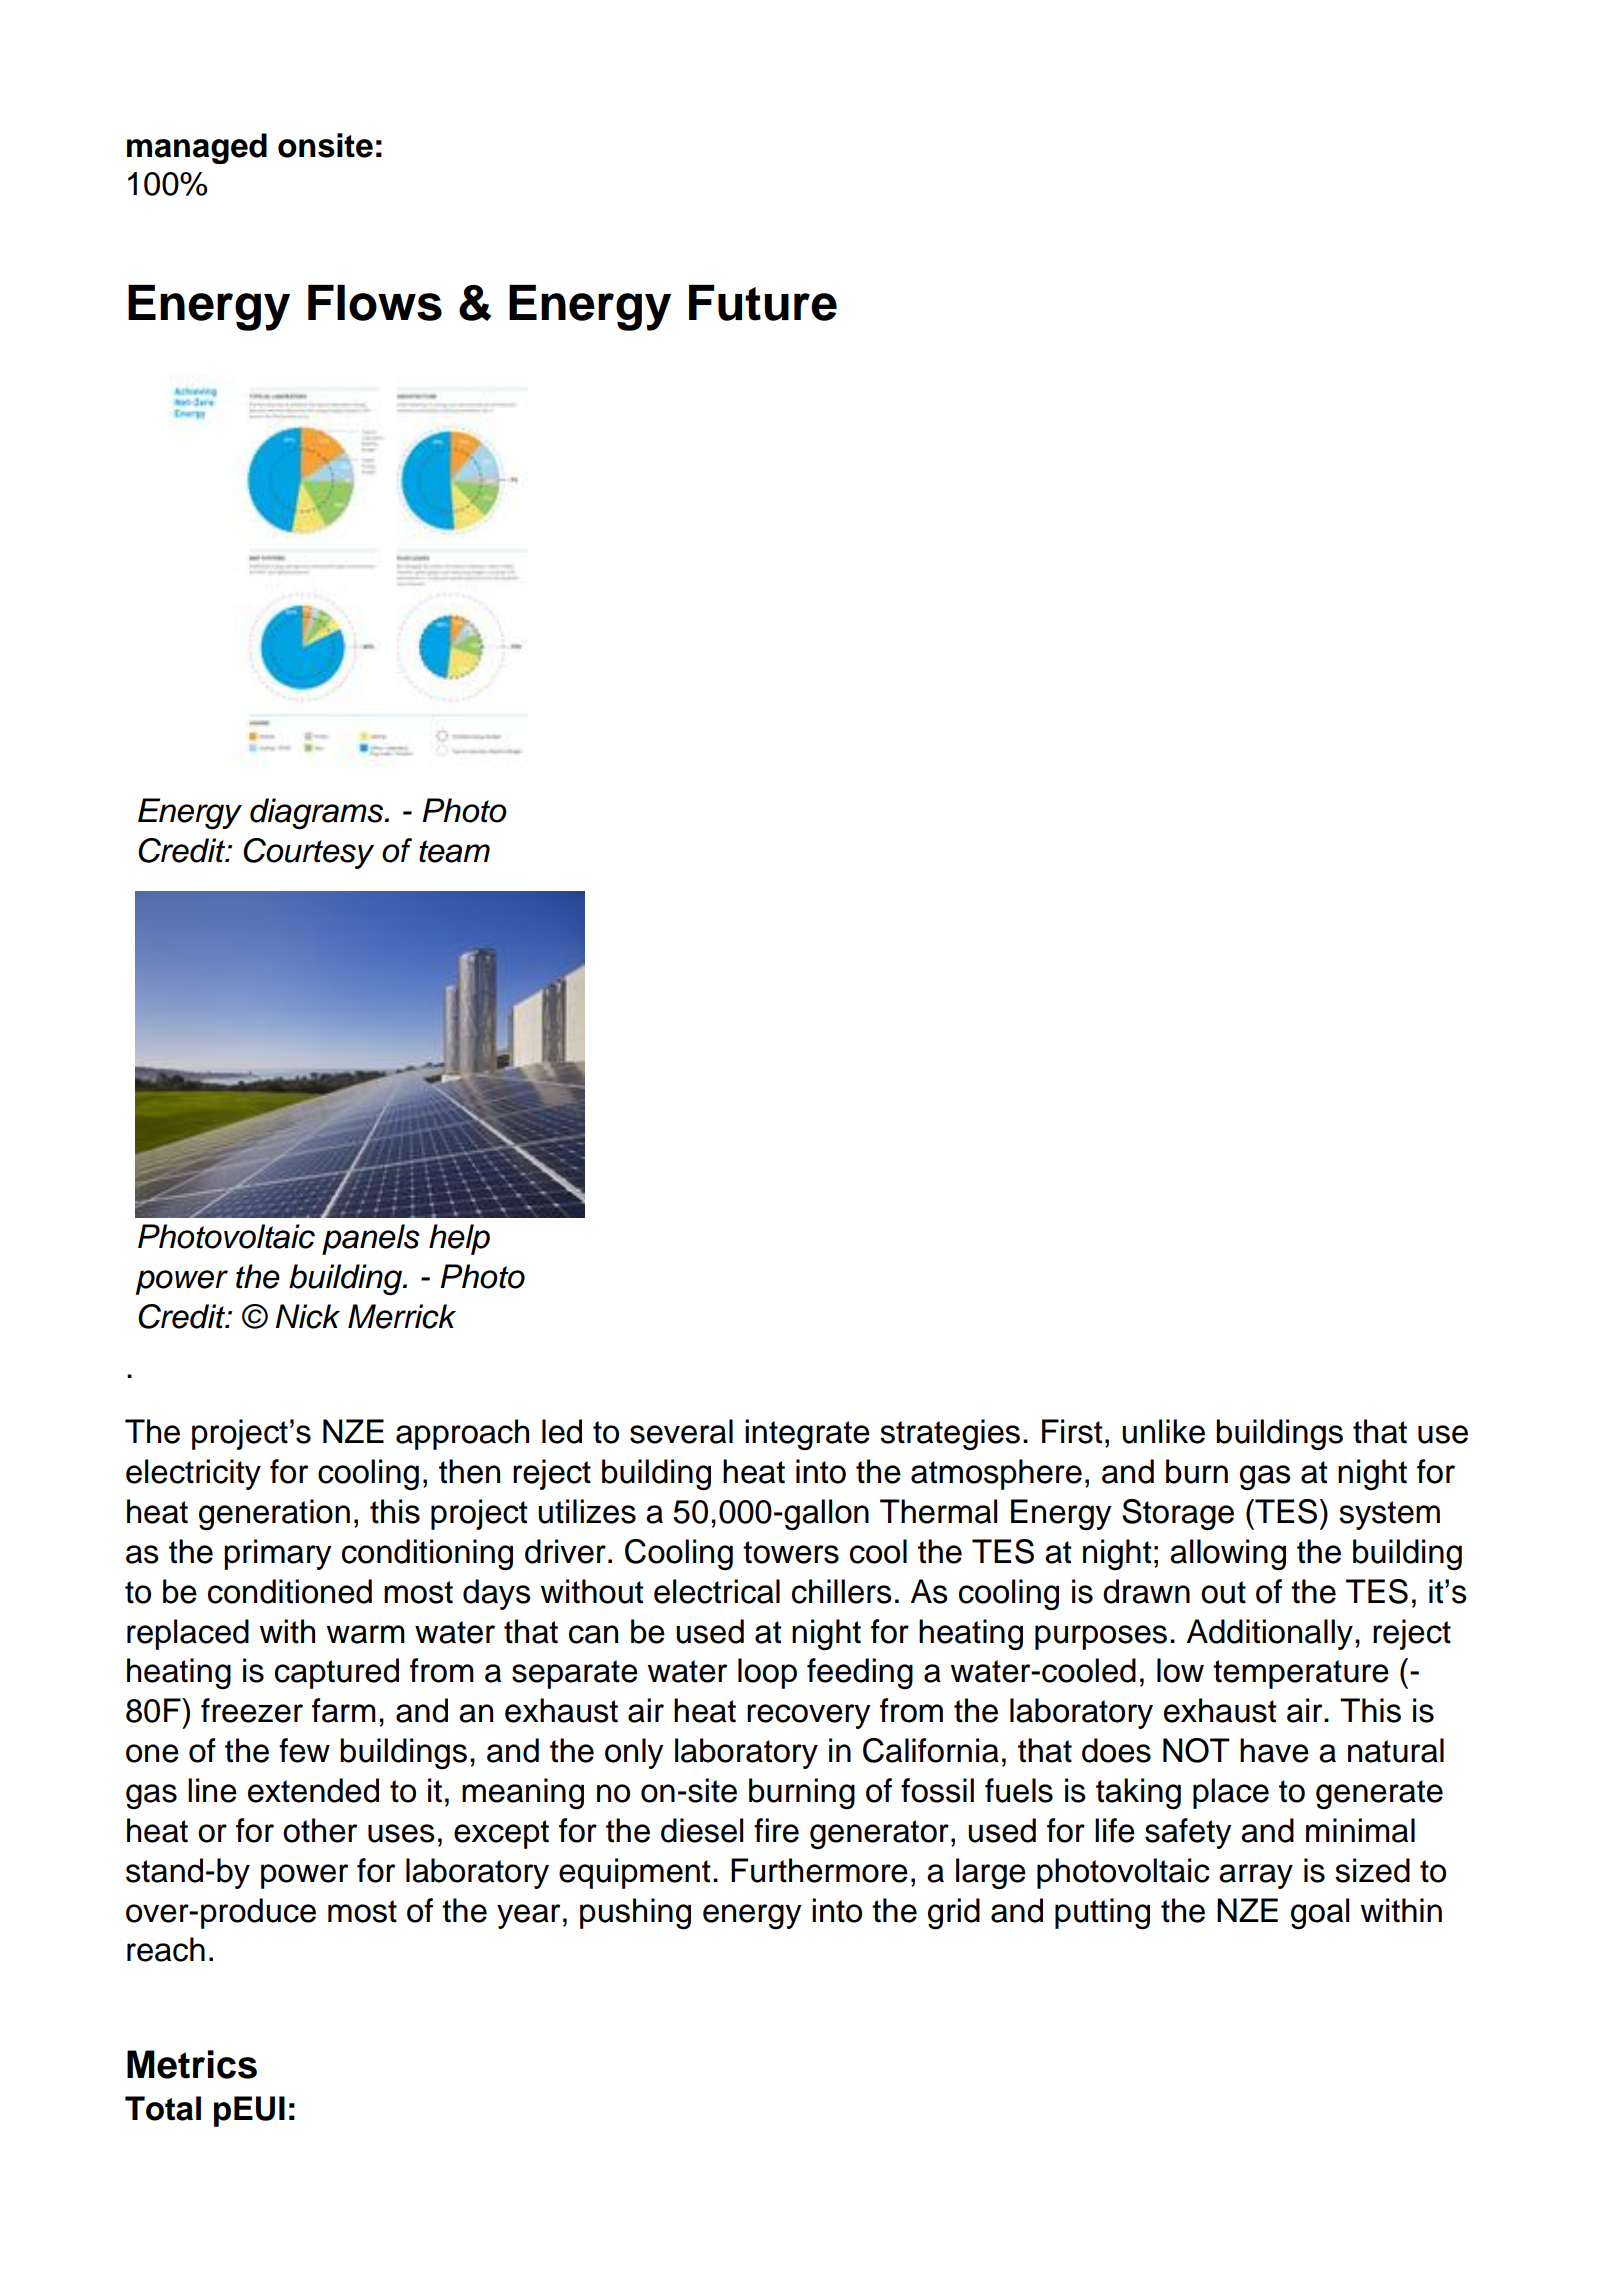 This page has width=1619, height=2290. Describe the element at coordinates (763, 303) in the page. I see `Future` at that location.
